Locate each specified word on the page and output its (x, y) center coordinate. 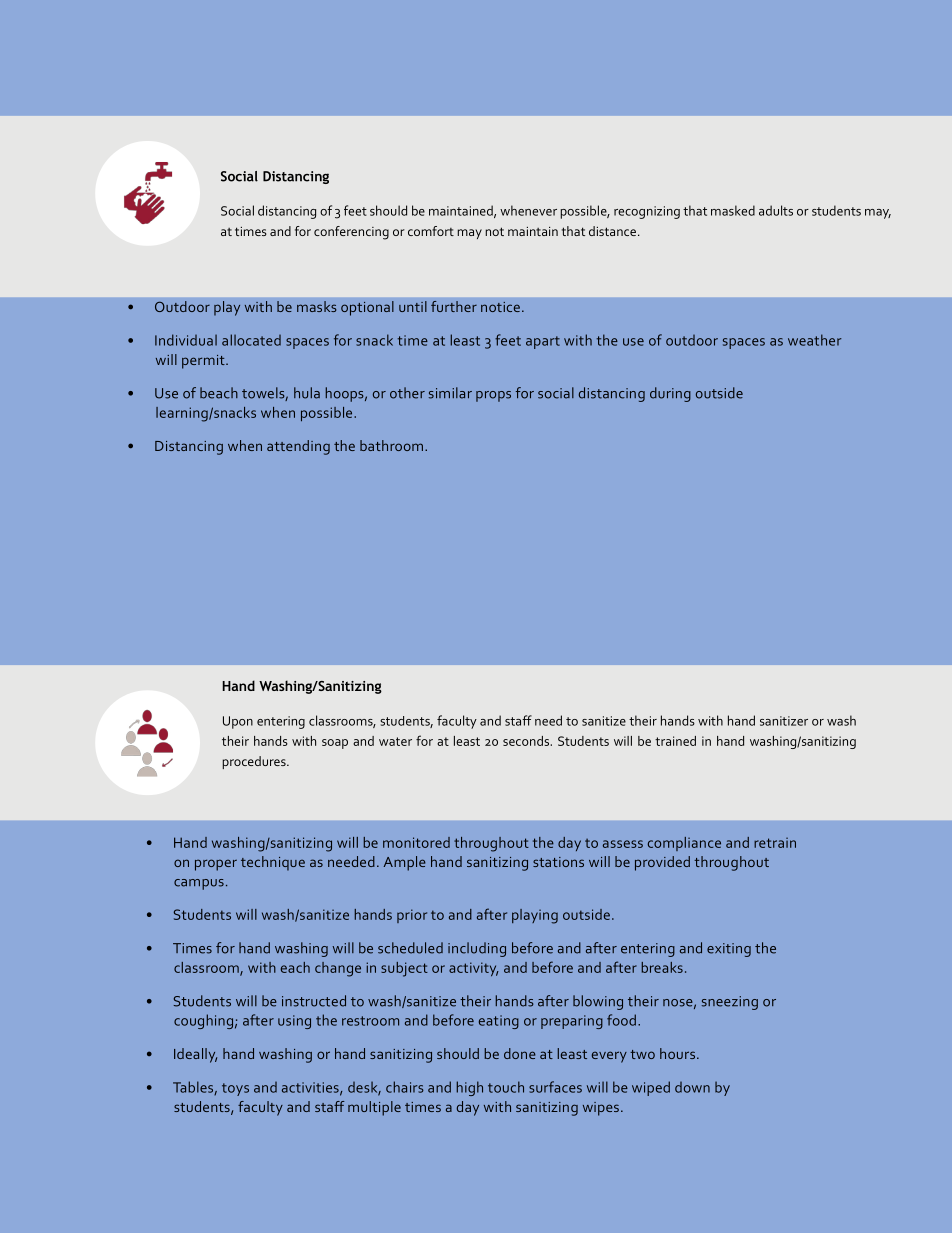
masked (733, 210)
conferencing (351, 233)
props (493, 396)
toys (235, 1089)
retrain (775, 842)
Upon (238, 722)
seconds (527, 741)
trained (675, 741)
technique (273, 863)
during (670, 394)
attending (298, 447)
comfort (431, 231)
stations (558, 862)
